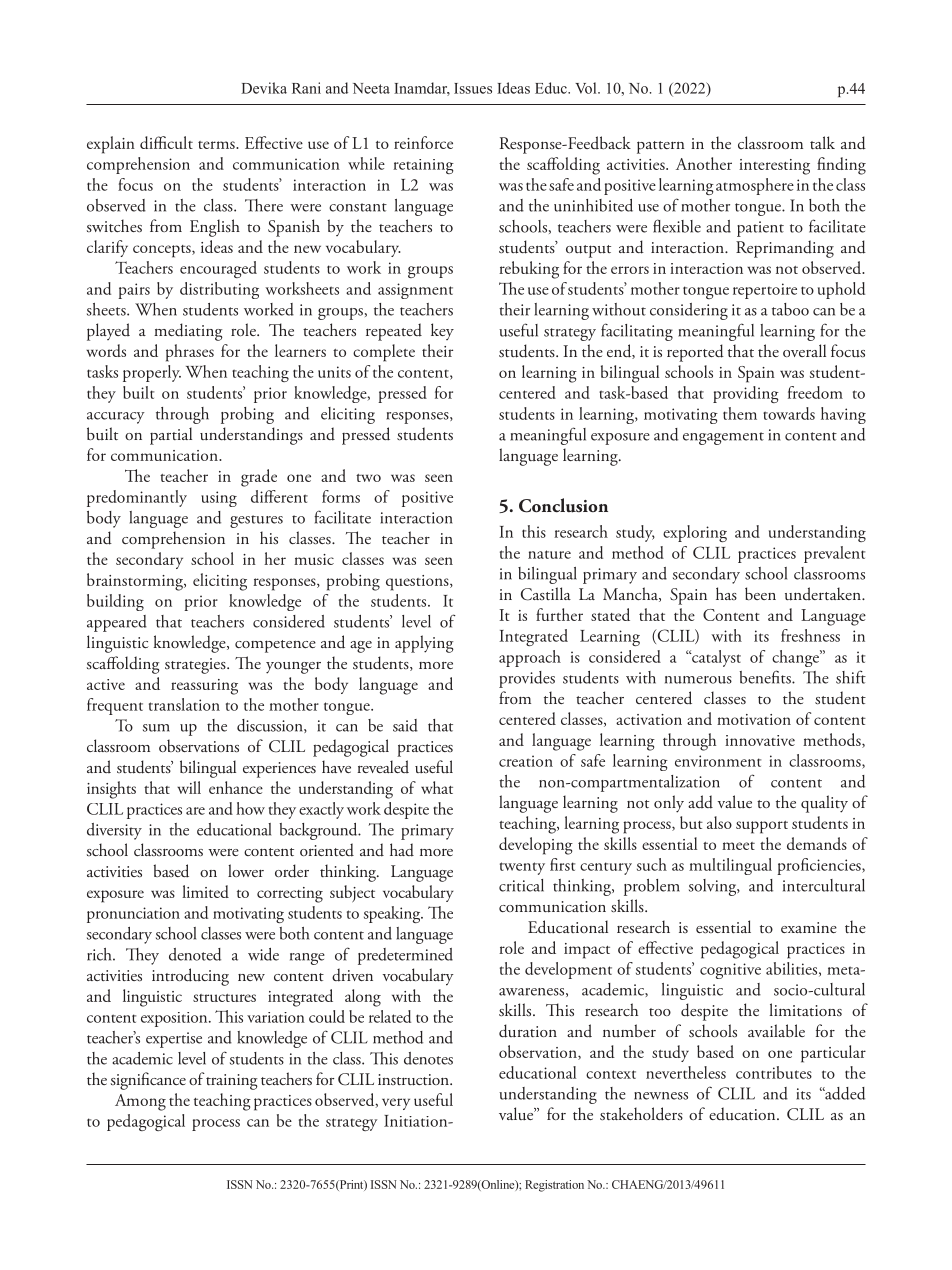  What do you see at coordinates (563, 505) in the screenshot?
I see `Conclusion` at bounding box center [563, 505].
